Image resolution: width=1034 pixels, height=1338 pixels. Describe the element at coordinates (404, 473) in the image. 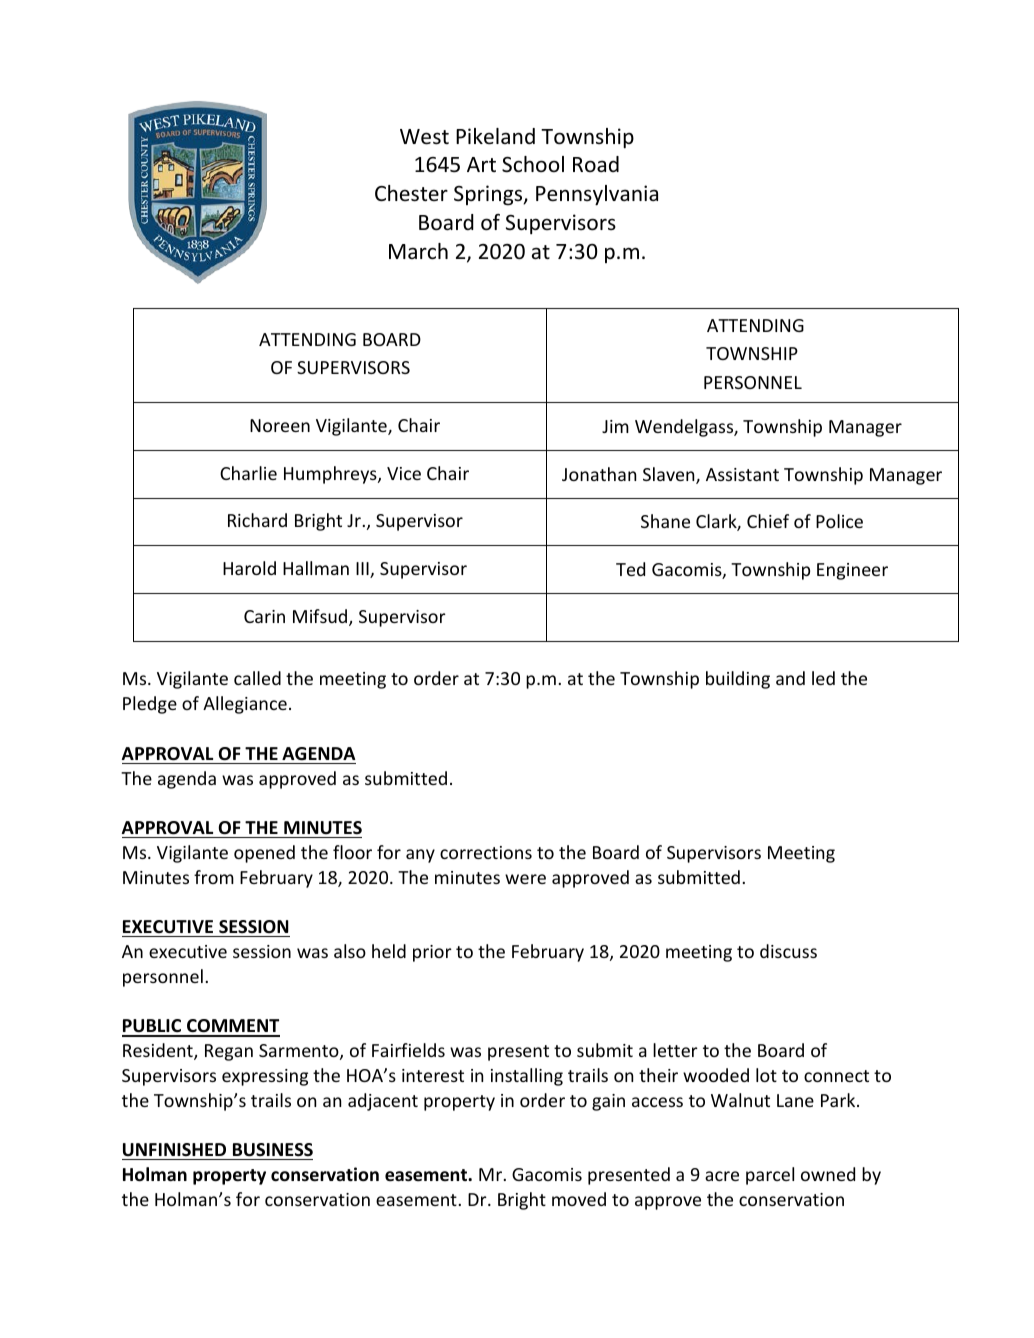

I see `Vice` at that location.
